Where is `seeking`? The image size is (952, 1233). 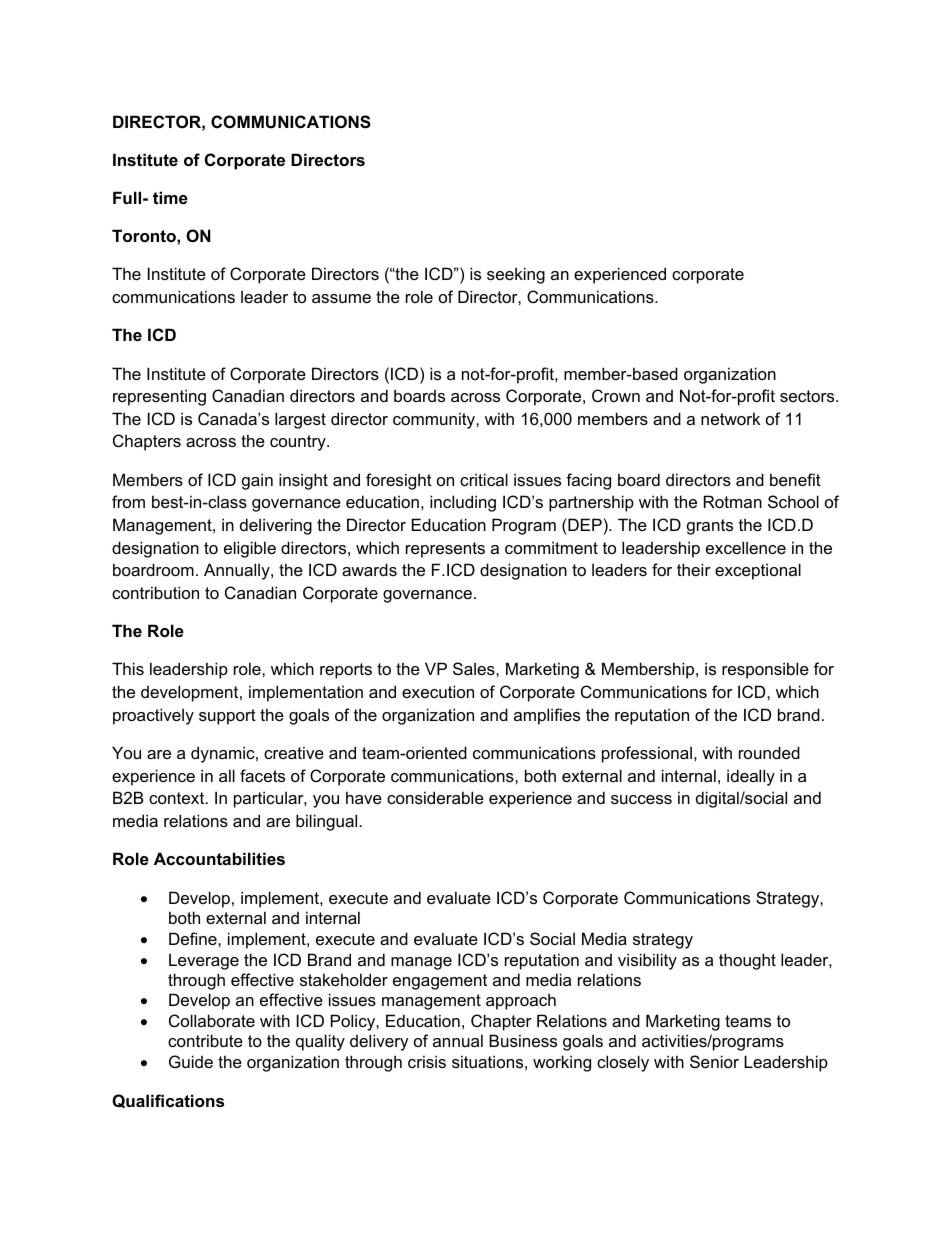 seeking is located at coordinates (516, 275).
